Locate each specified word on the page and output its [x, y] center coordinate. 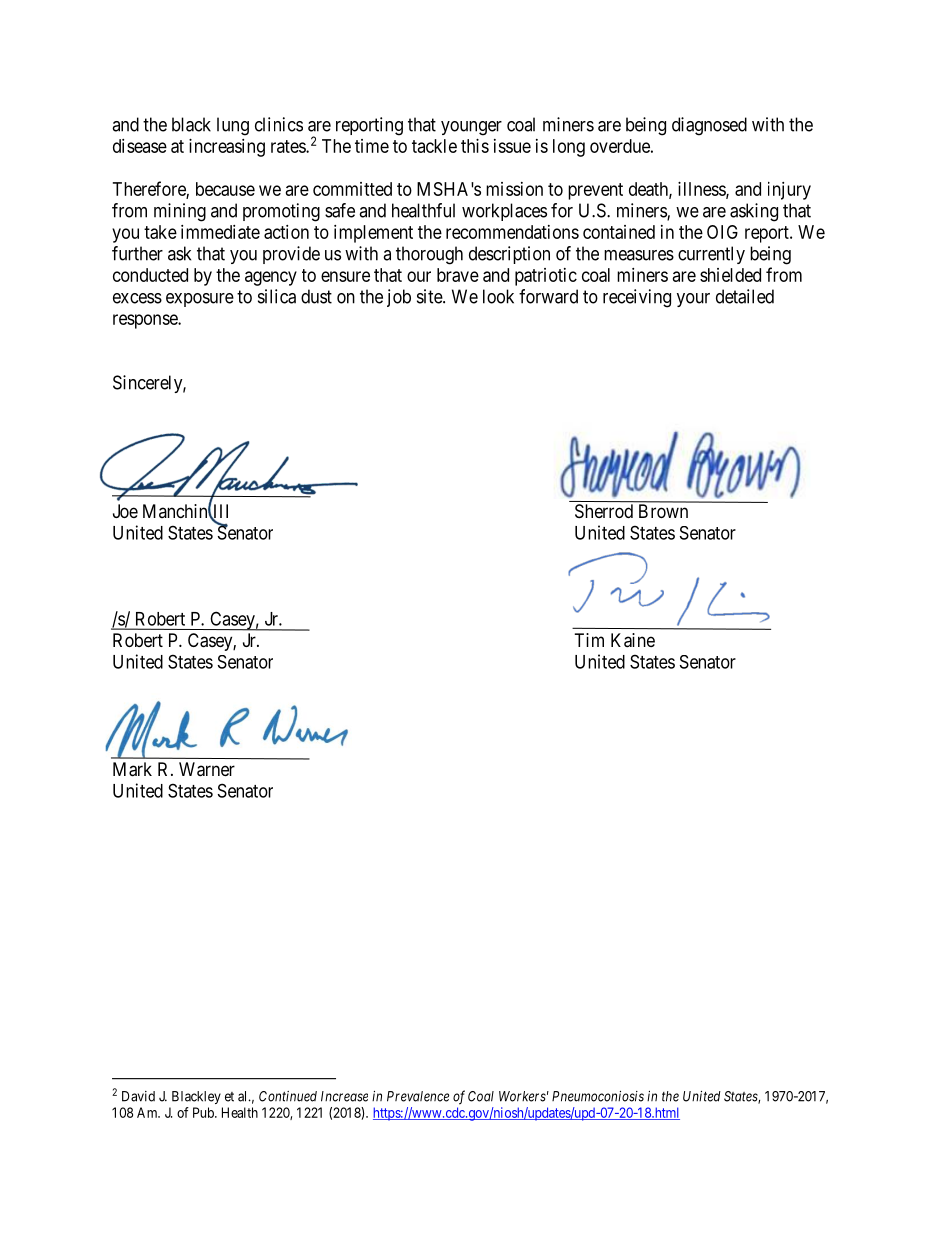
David [138, 1096]
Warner [207, 769]
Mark [132, 769]
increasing [227, 148]
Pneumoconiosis [598, 1096]
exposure [200, 300]
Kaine [633, 640]
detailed [745, 296]
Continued [288, 1096]
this [475, 146]
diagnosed [709, 126]
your [693, 300]
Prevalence [418, 1096]
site [430, 296]
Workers [522, 1096]
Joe [125, 511]
